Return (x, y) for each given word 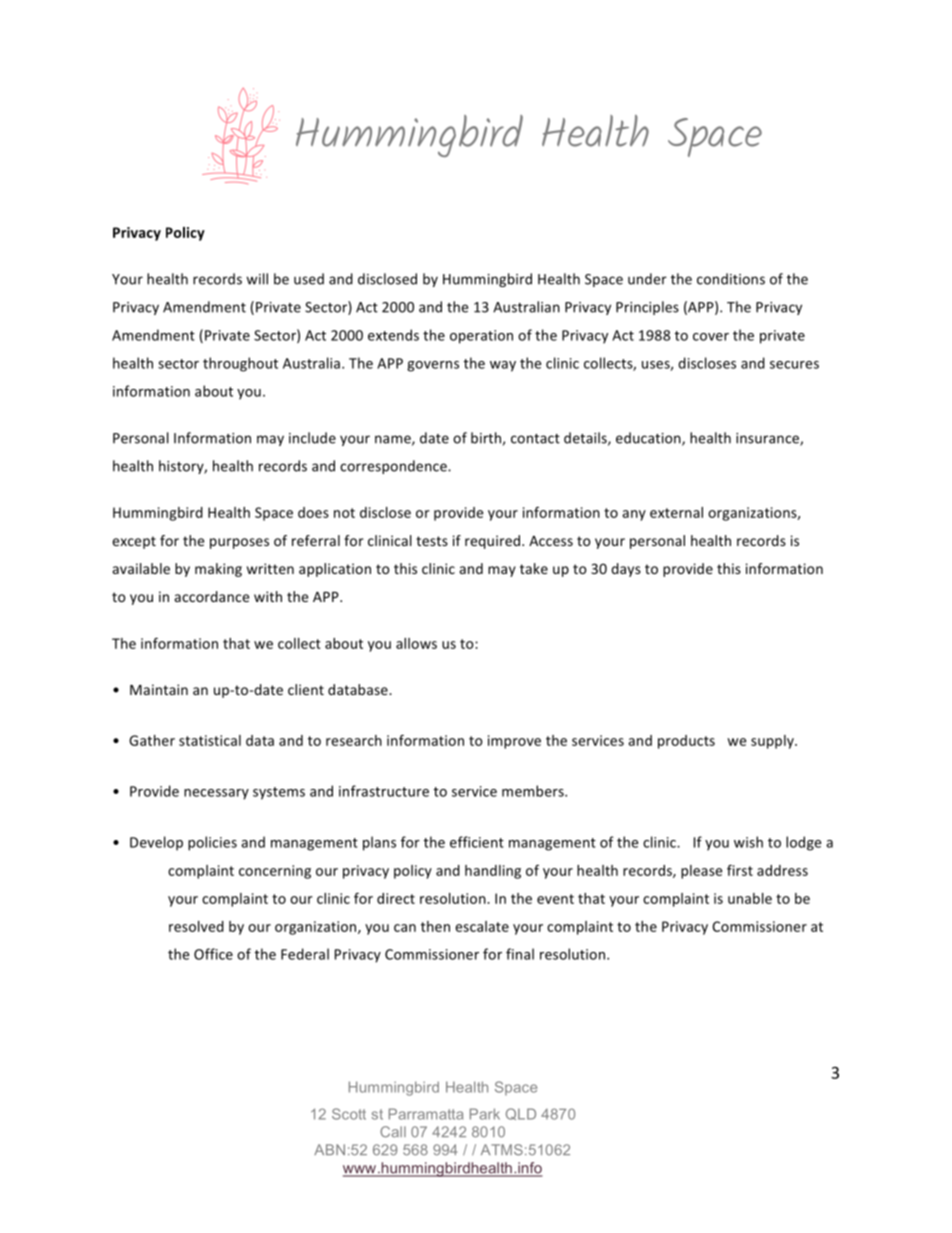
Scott (349, 1114)
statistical (210, 740)
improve (514, 742)
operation (481, 337)
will (257, 279)
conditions (731, 279)
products (686, 742)
